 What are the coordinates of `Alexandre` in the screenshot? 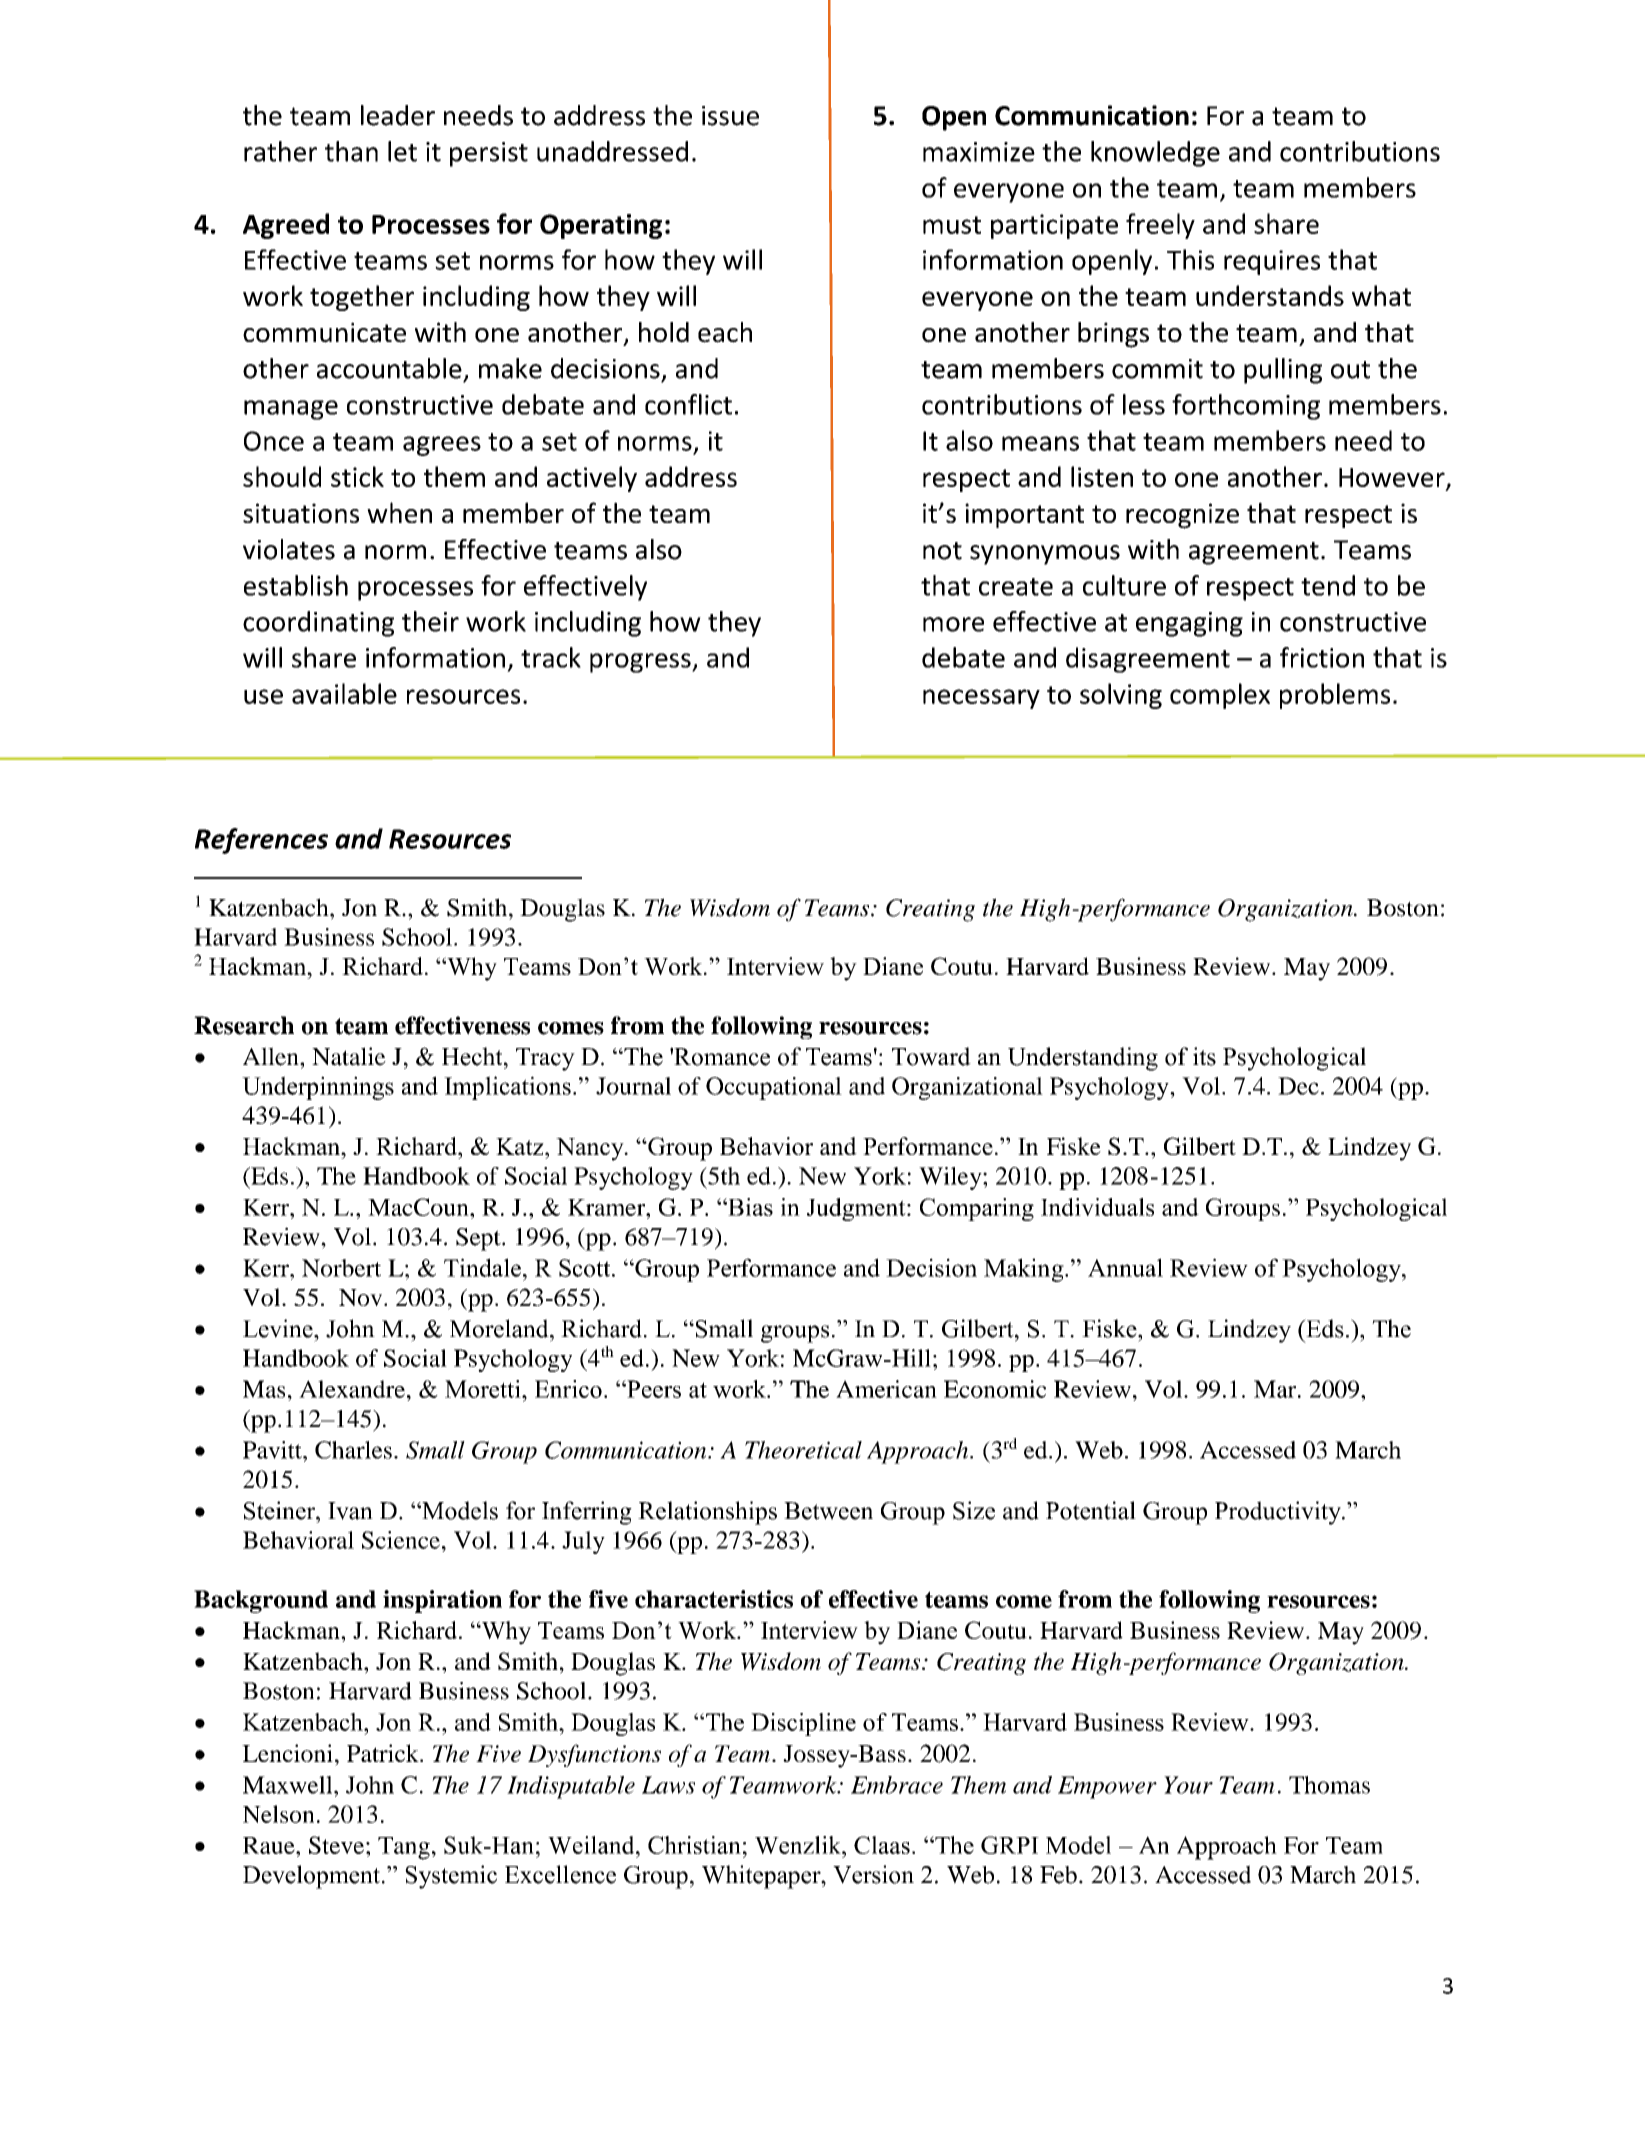 It's located at (352, 1389).
